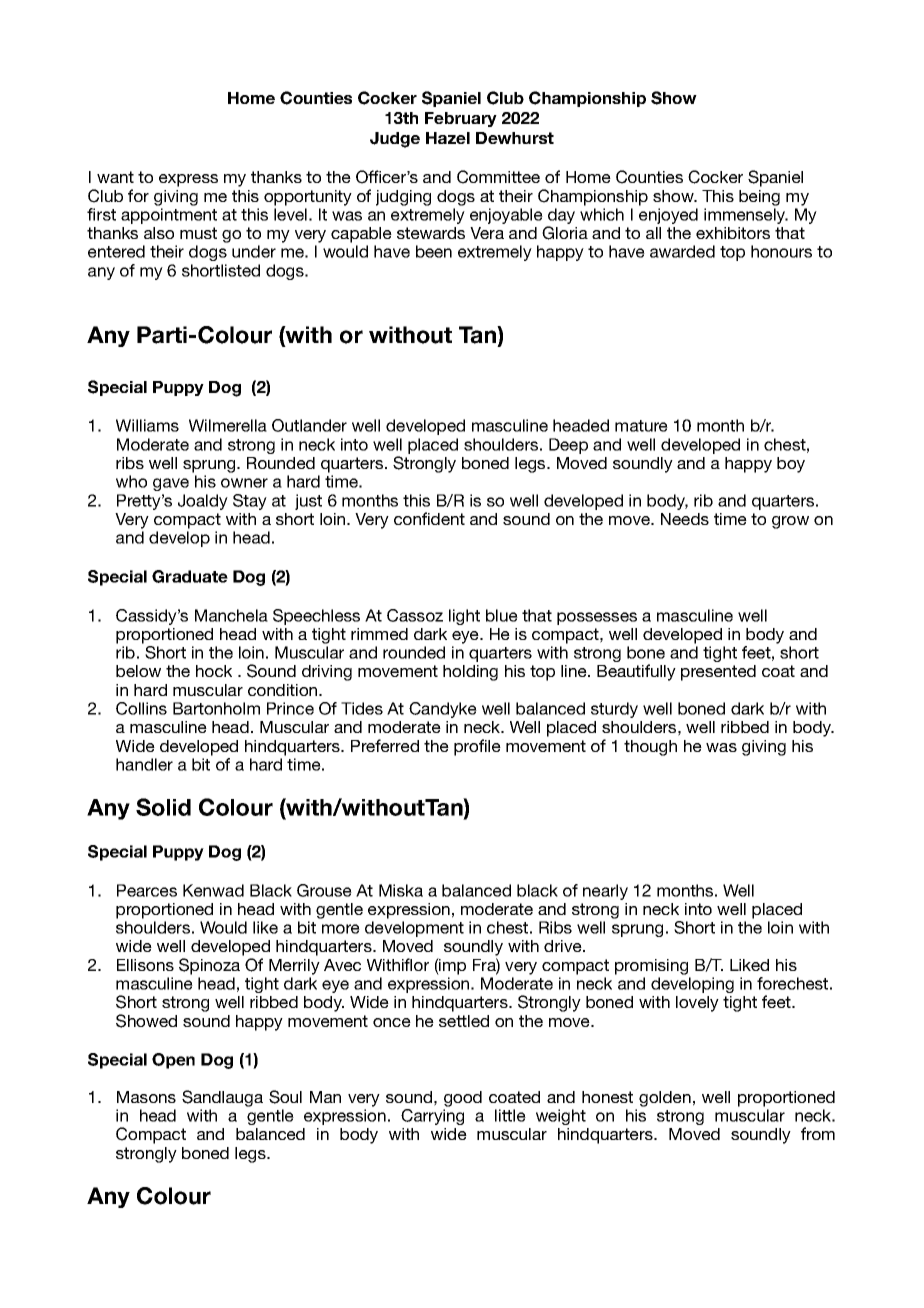 The width and height of the screenshot is (924, 1308). I want to click on presented, so click(718, 673).
